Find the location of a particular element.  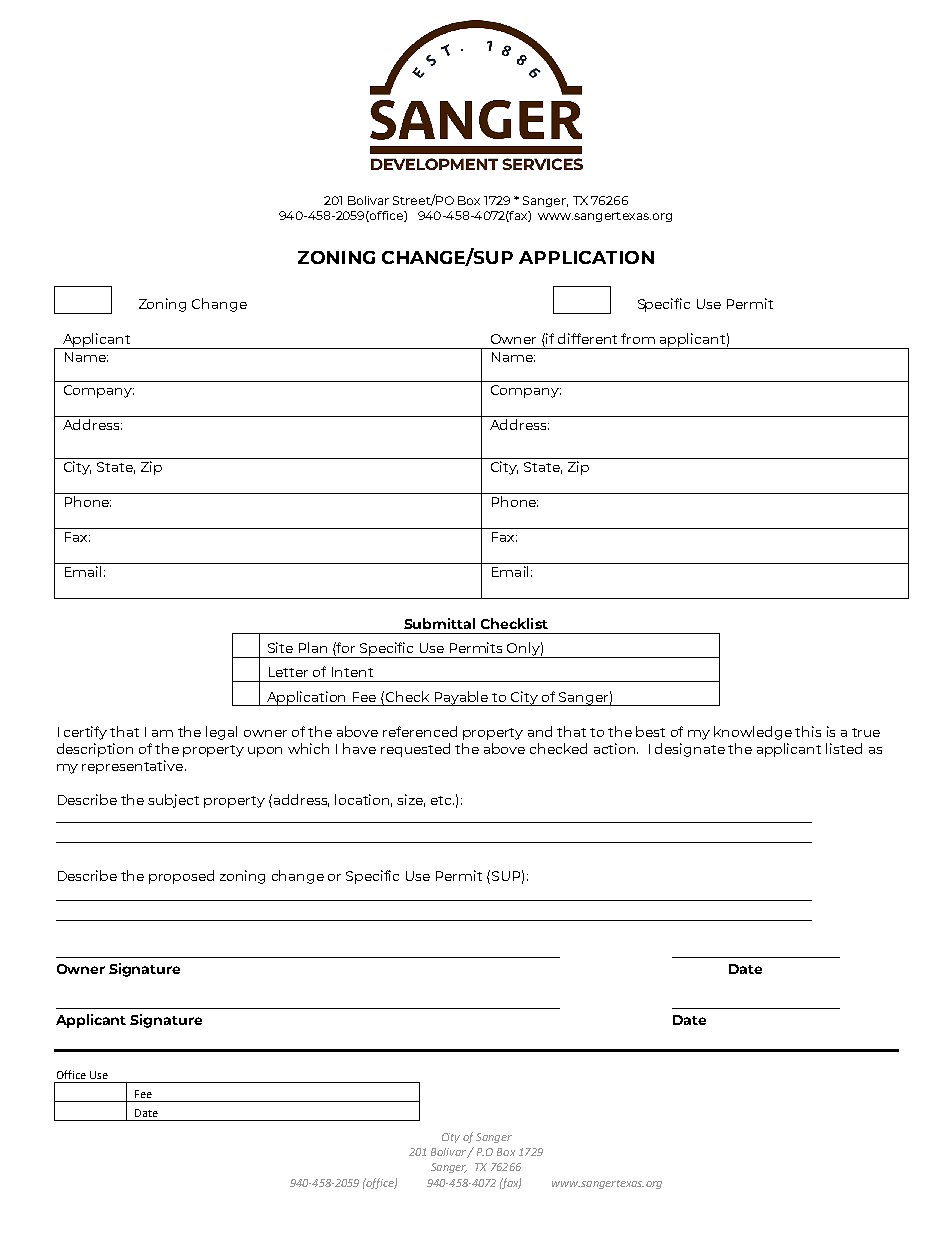

legal is located at coordinates (221, 733).
